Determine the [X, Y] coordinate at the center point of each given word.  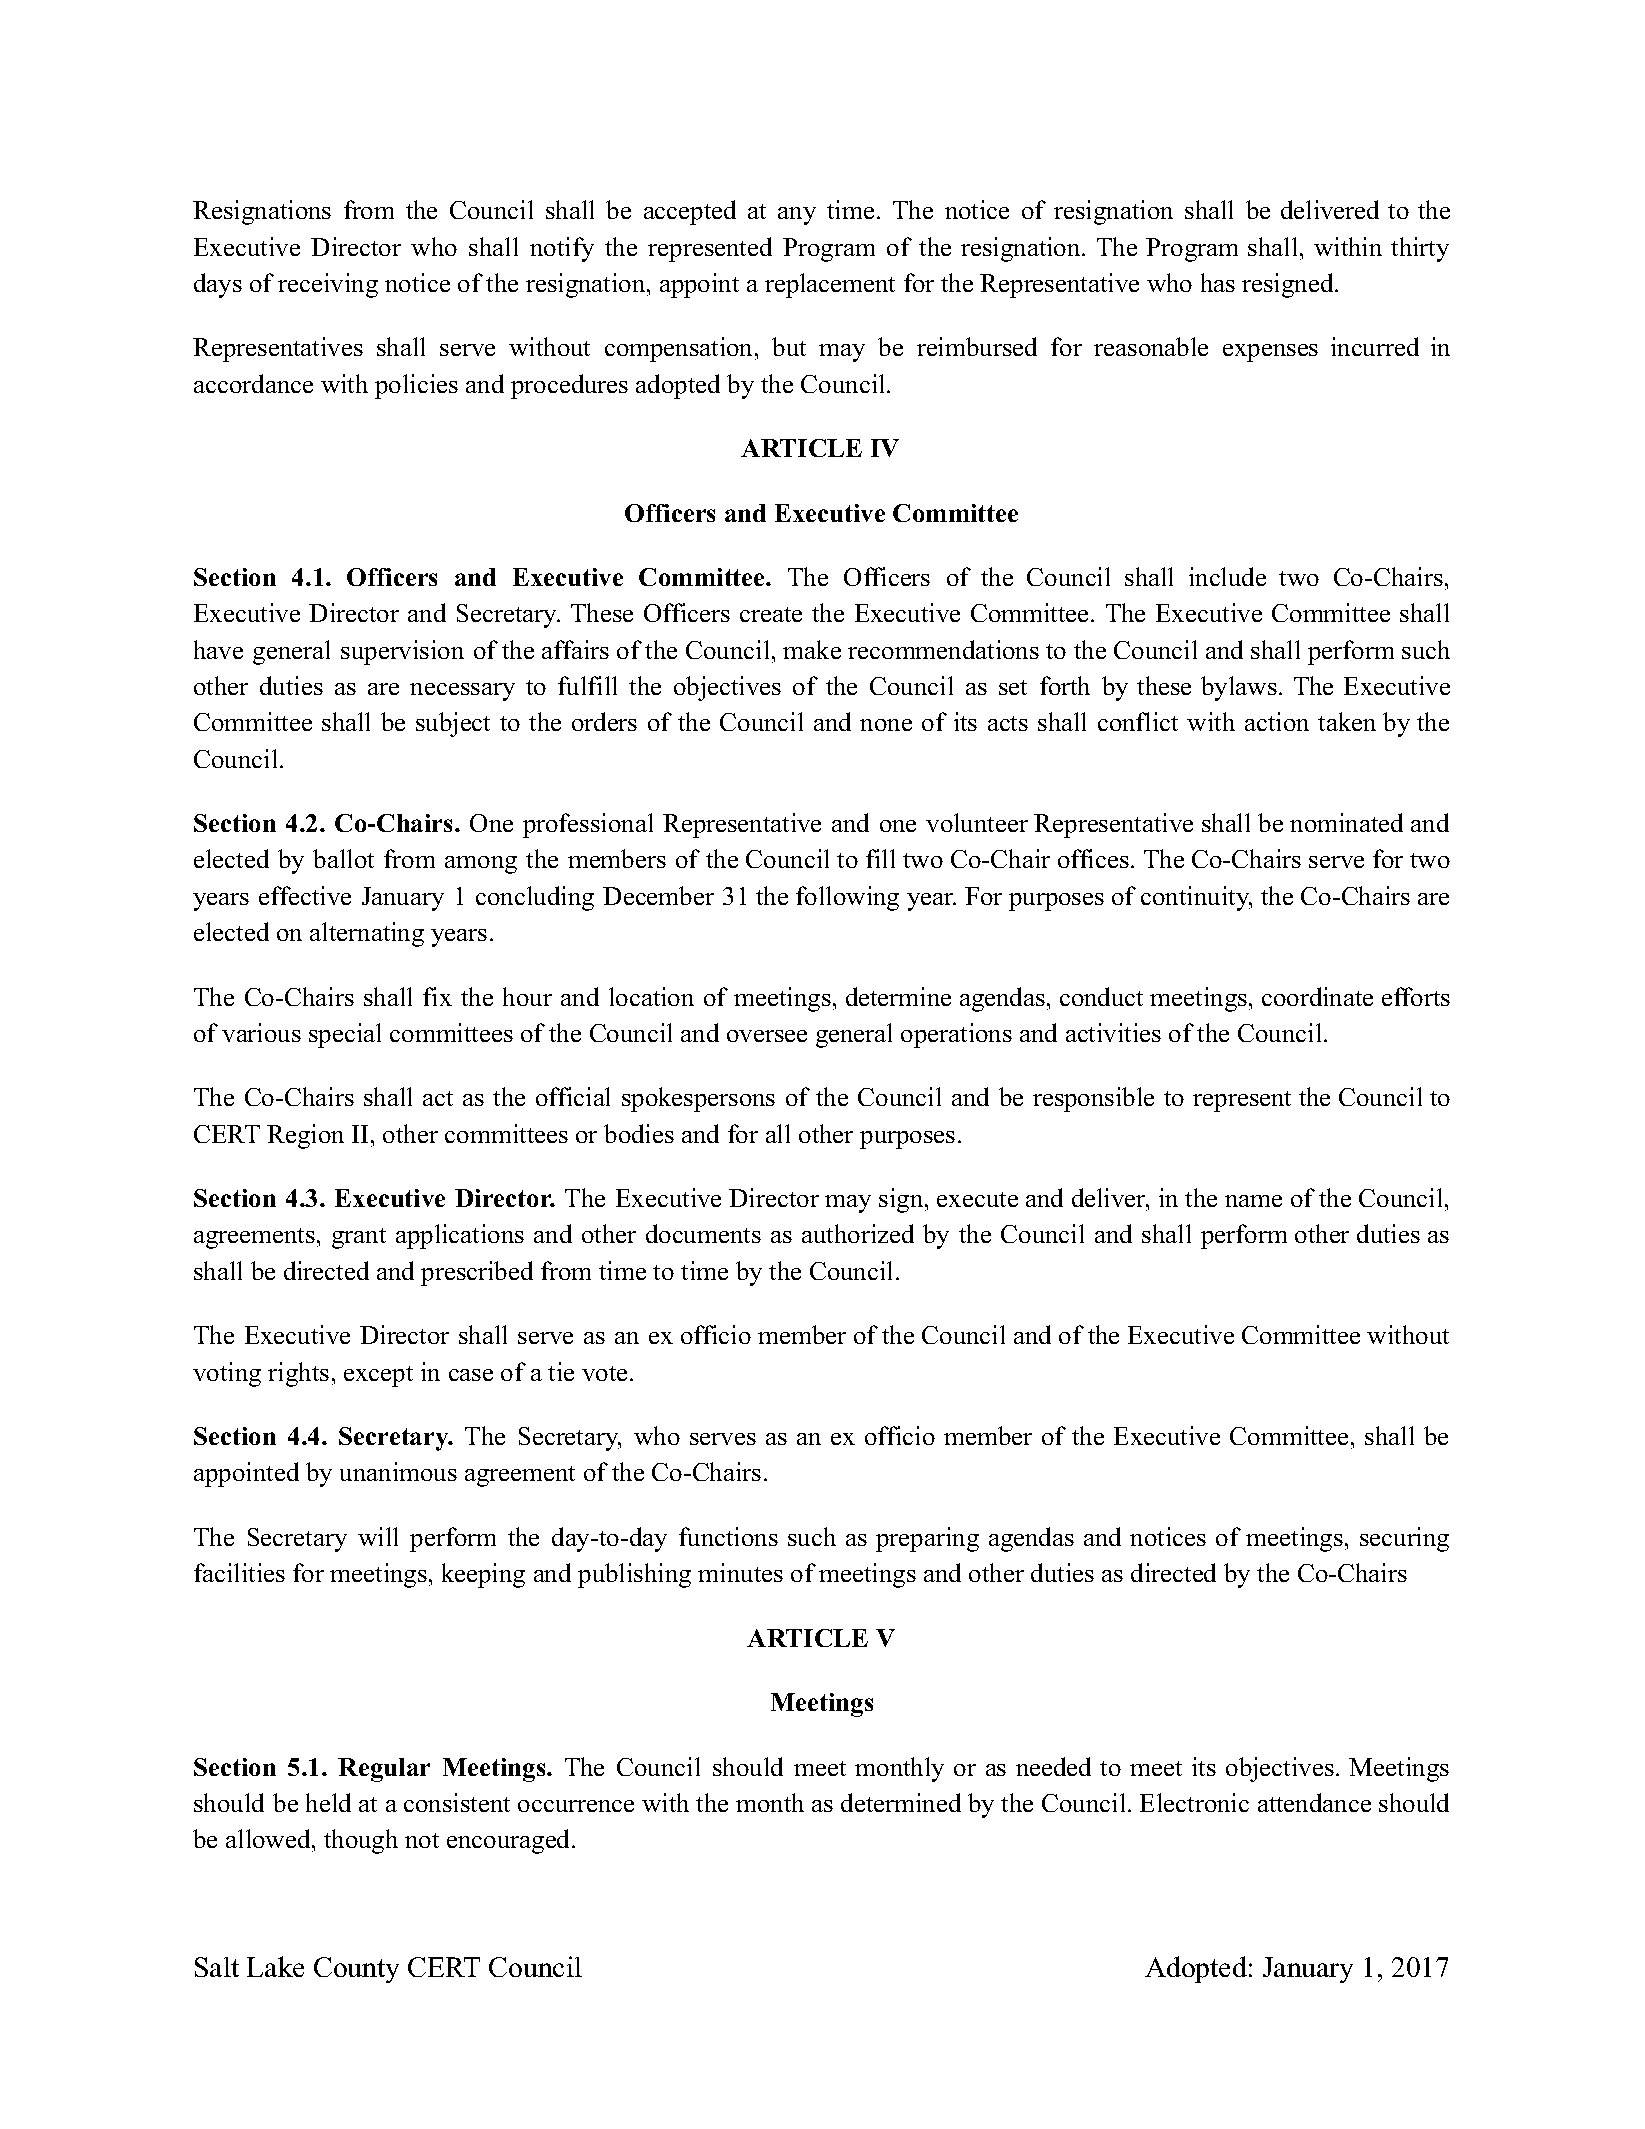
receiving [328, 285]
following [847, 898]
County [356, 1970]
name [1253, 1201]
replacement [830, 285]
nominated [1346, 822]
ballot [343, 858]
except [378, 1376]
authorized [858, 1233]
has [1218, 282]
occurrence [576, 1806]
